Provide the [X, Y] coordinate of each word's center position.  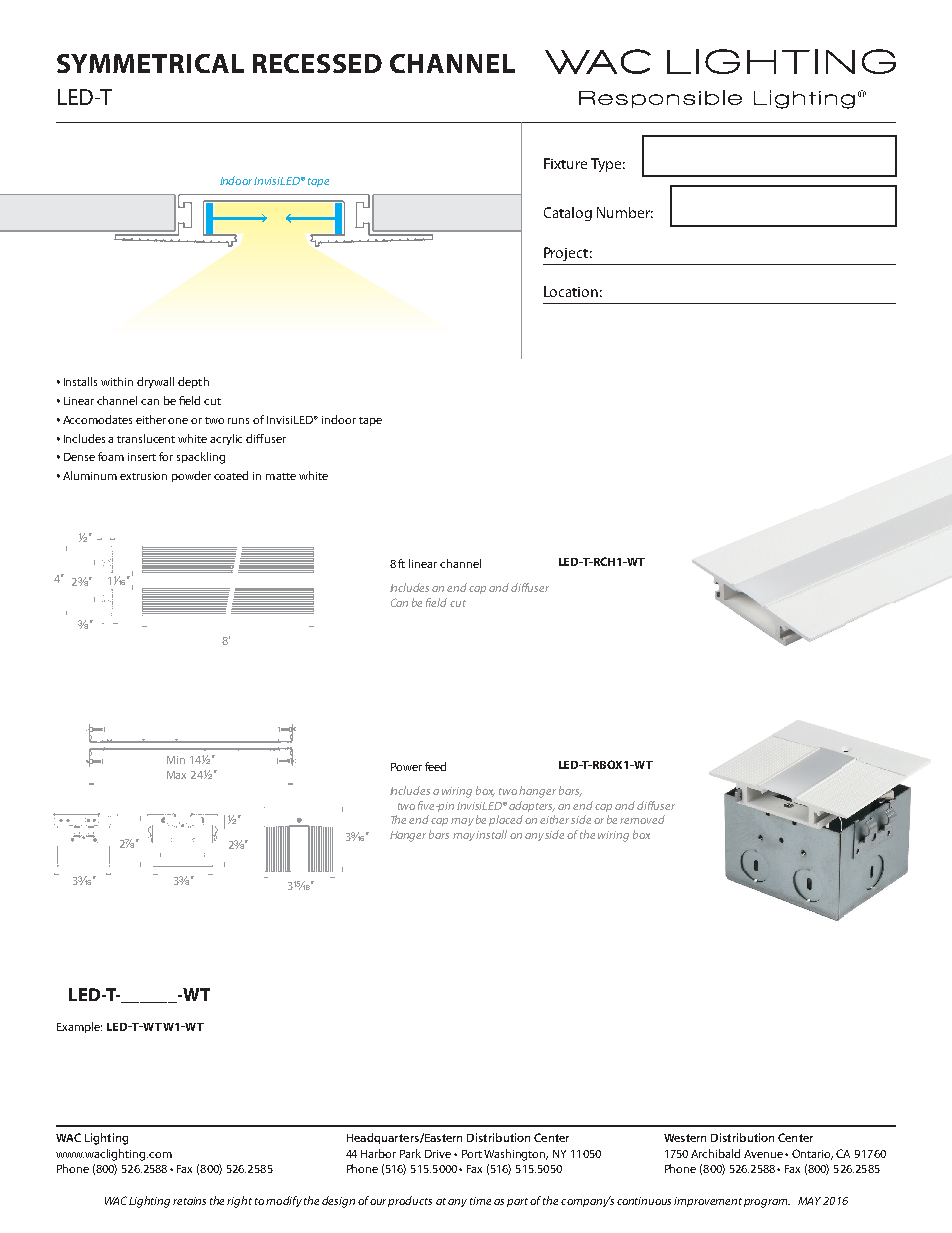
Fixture [565, 163]
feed [435, 766]
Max [176, 775]
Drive [438, 1154]
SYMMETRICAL [150, 63]
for [166, 456]
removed [642, 819]
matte [281, 476]
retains [189, 1201]
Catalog [568, 214]
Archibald [715, 1153]
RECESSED [317, 63]
